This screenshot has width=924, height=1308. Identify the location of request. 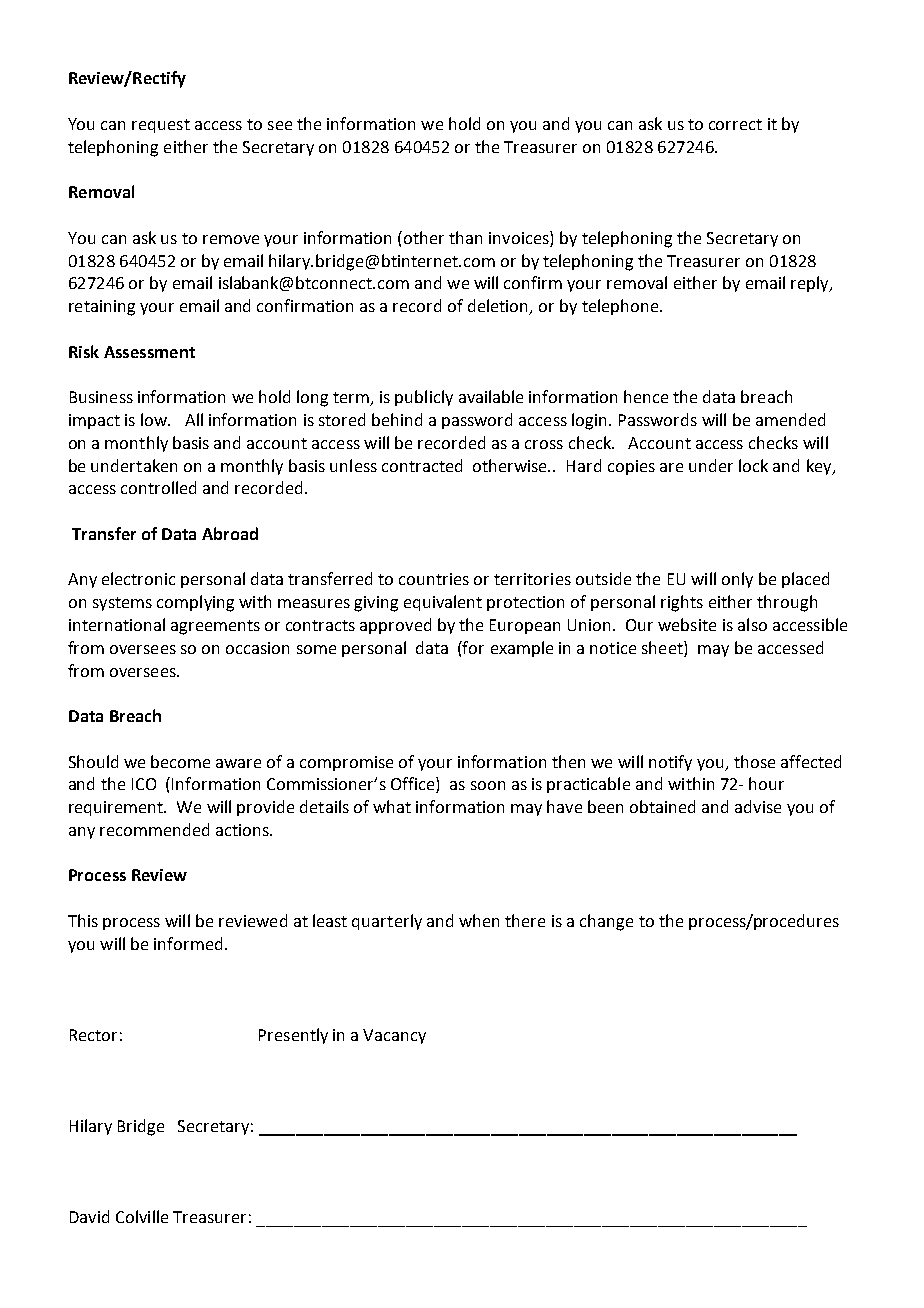
(161, 126).
